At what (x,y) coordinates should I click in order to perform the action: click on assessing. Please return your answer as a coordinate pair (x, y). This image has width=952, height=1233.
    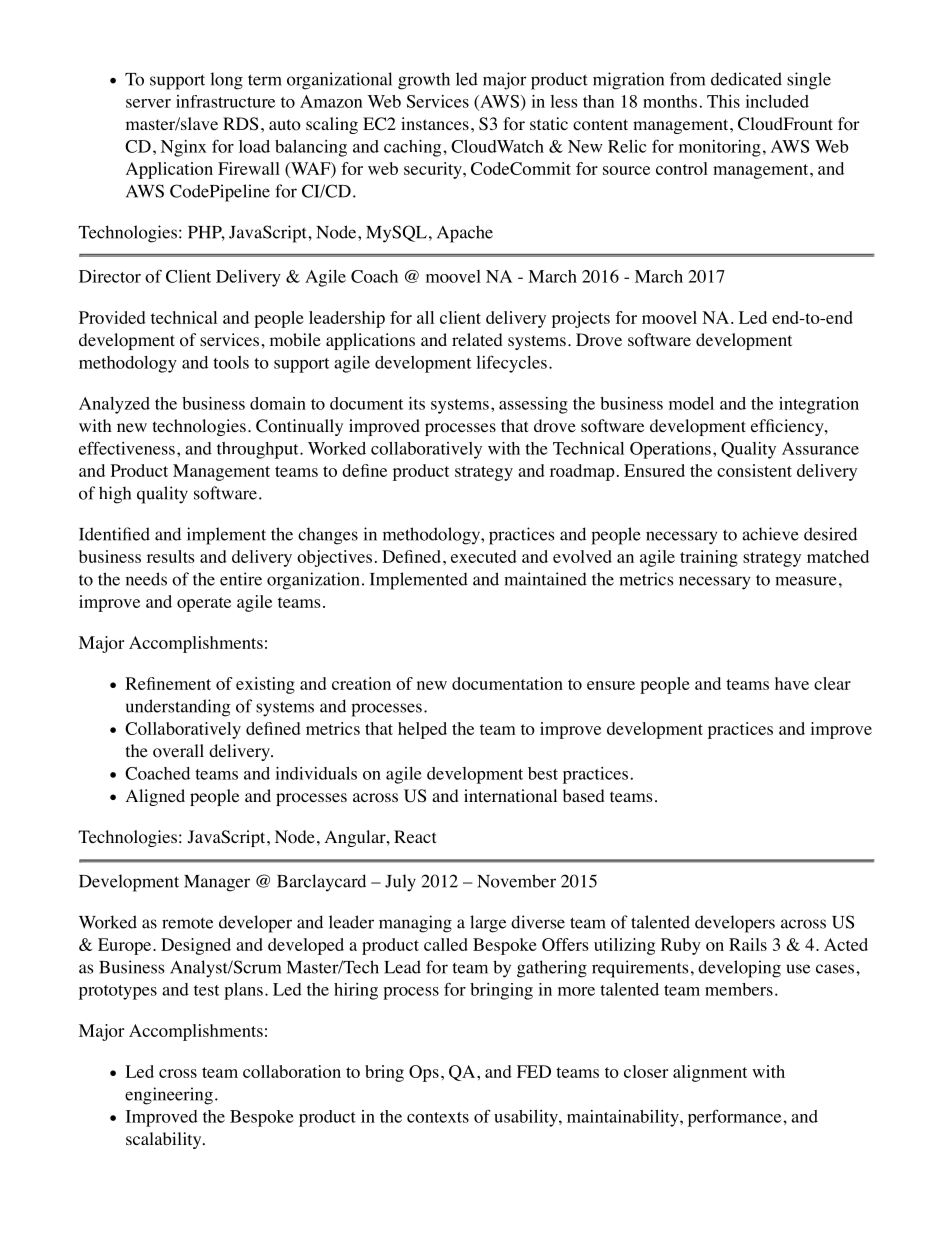
    Looking at the image, I should click on (533, 405).
